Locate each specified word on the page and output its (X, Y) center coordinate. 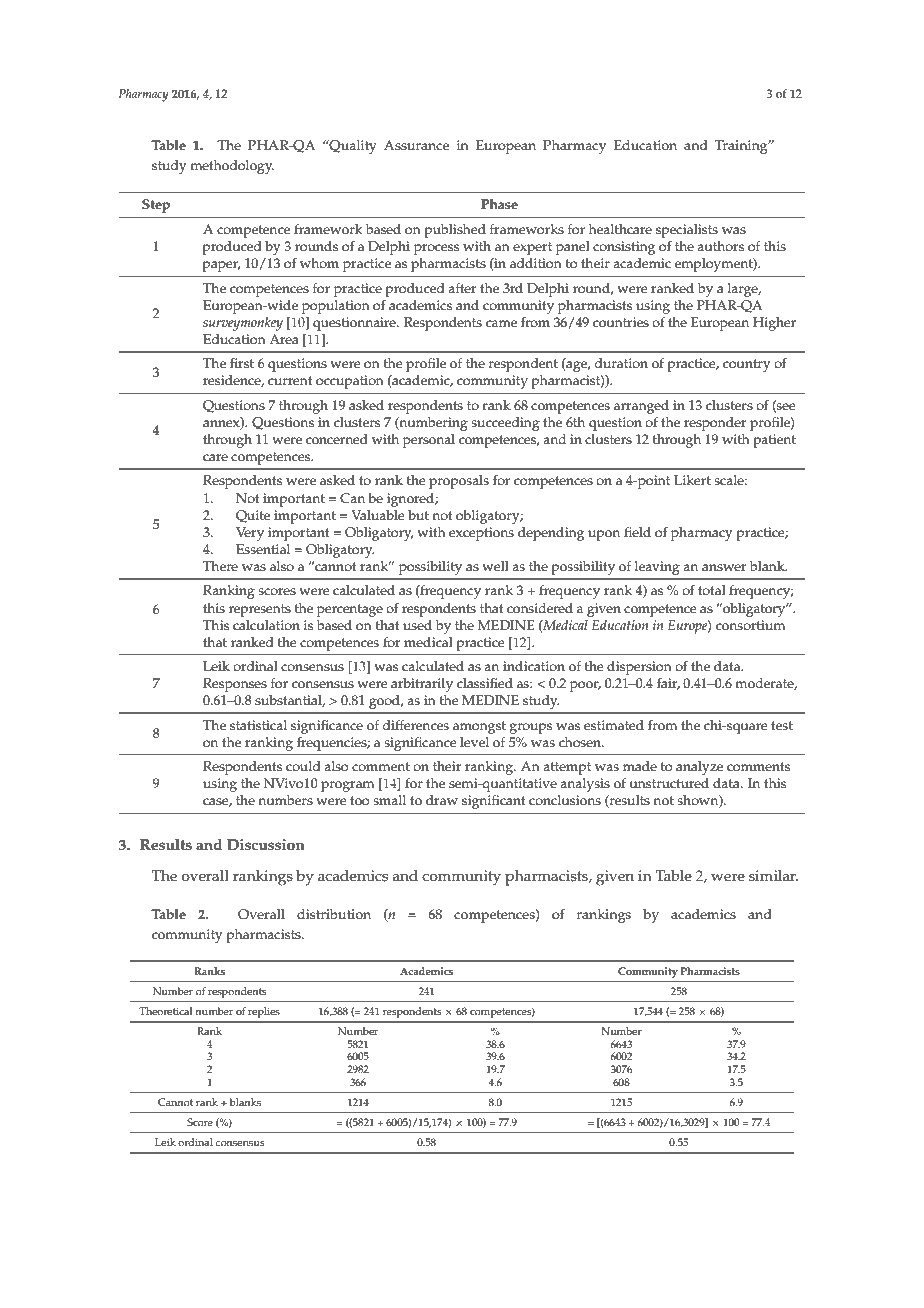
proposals (459, 482)
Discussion (266, 845)
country (747, 365)
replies (264, 1012)
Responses (235, 685)
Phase (499, 204)
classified (485, 683)
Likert (692, 480)
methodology (232, 167)
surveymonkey (243, 324)
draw (442, 800)
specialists (687, 231)
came (501, 324)
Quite (253, 516)
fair (668, 684)
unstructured (669, 783)
